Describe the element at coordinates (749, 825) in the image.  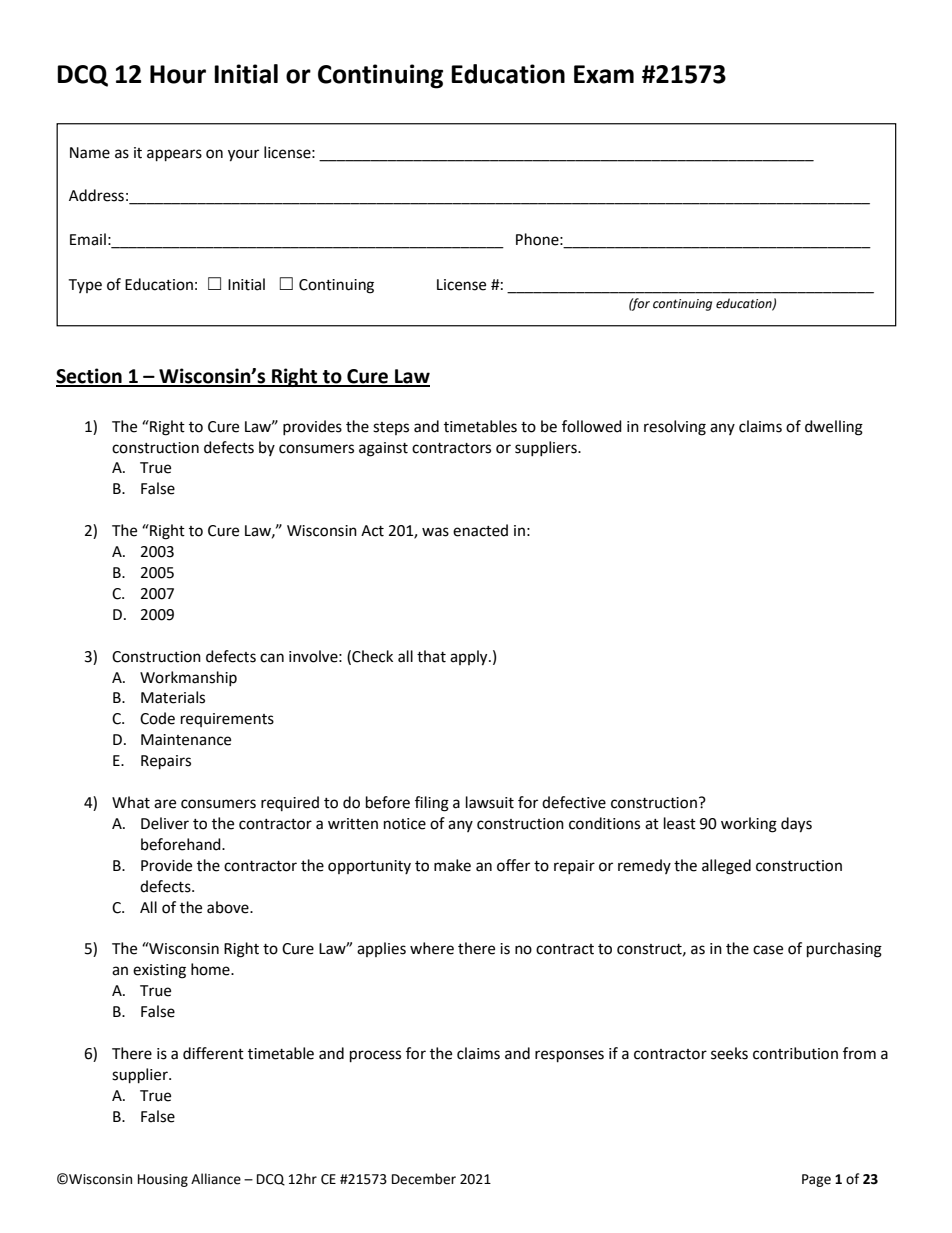
I see `working` at that location.
